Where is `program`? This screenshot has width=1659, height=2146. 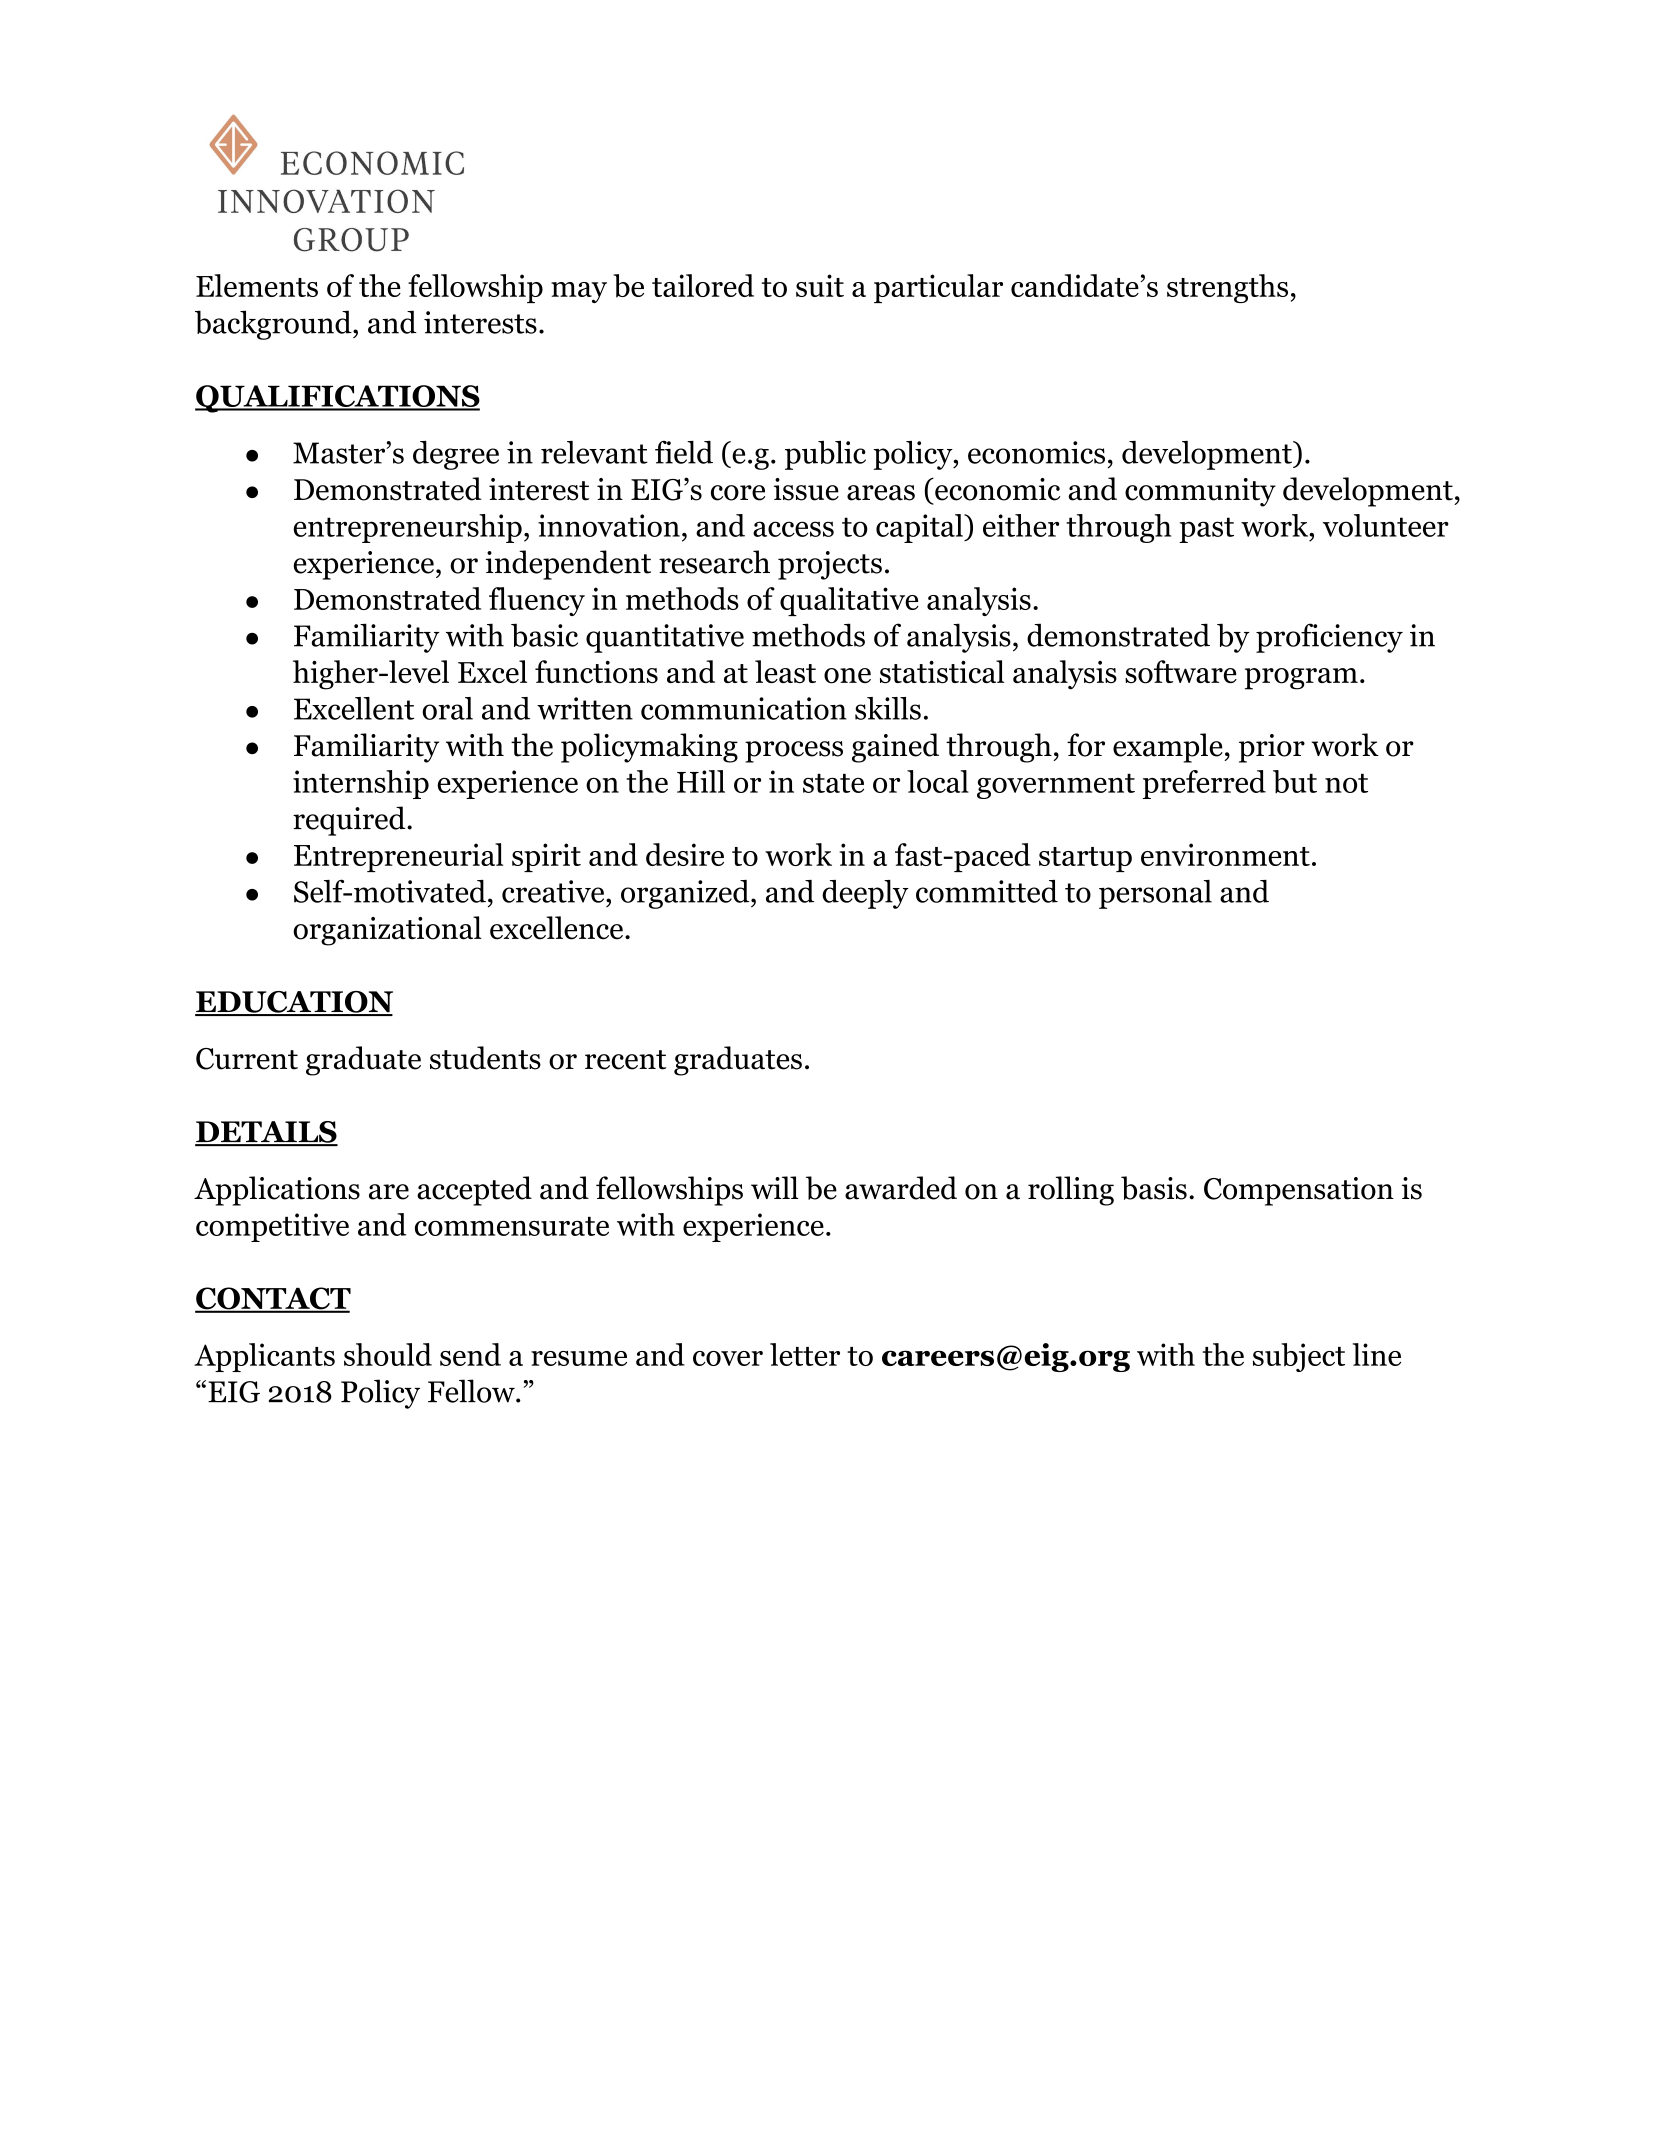 program is located at coordinates (1301, 679).
